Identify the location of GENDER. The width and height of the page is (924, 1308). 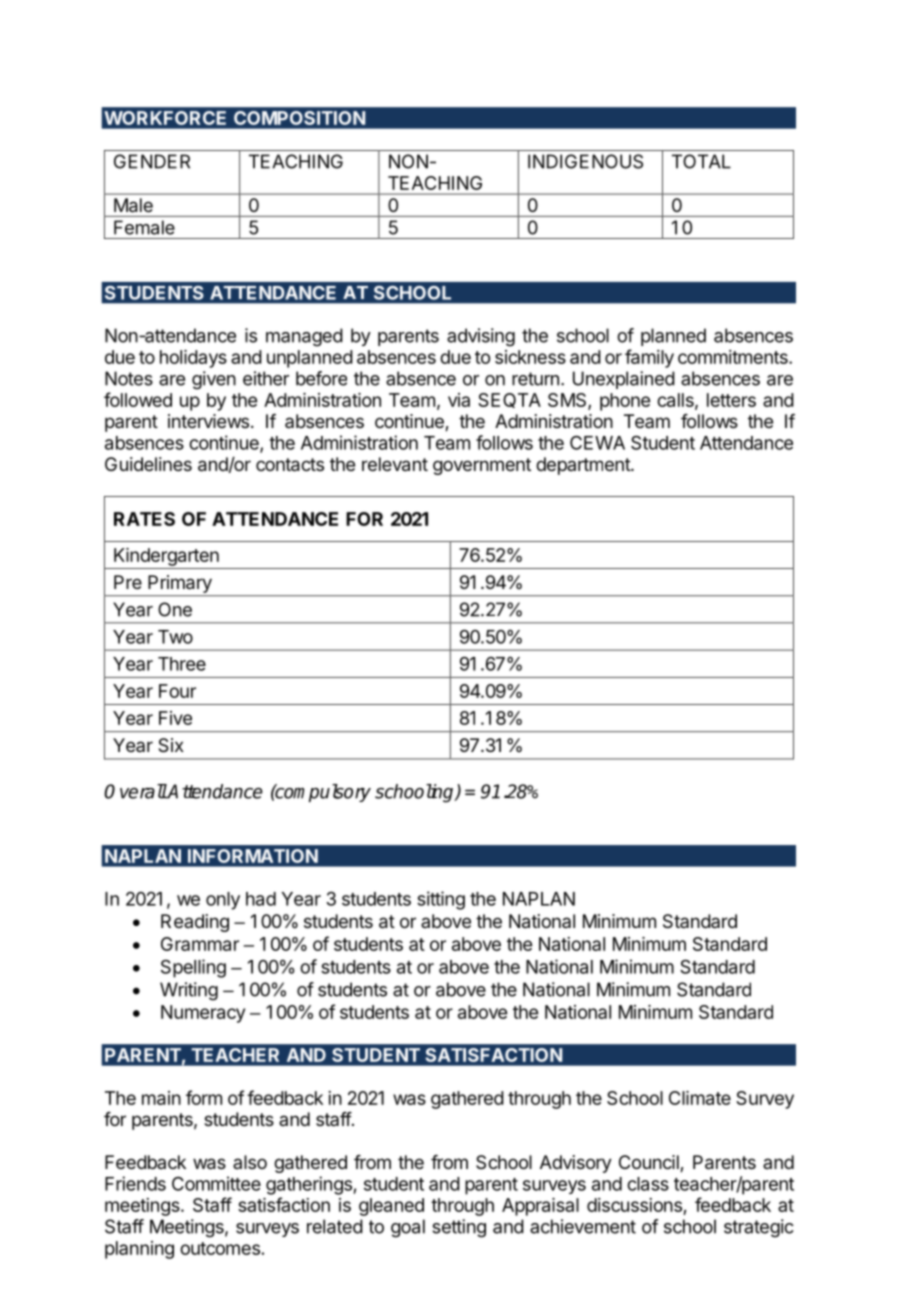
(152, 161).
